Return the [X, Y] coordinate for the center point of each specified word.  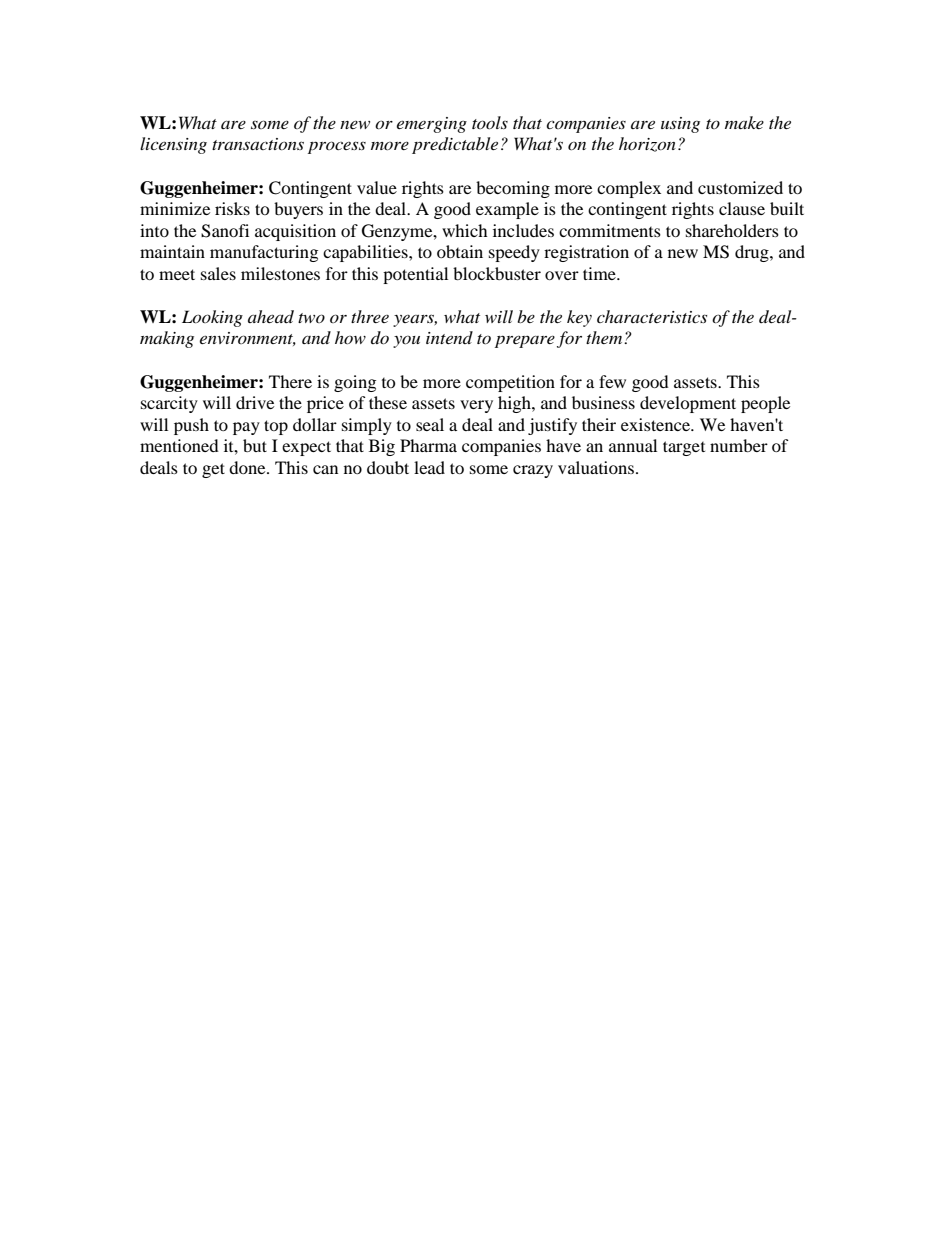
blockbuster [497, 273]
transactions [258, 144]
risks [232, 208]
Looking [212, 318]
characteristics [652, 316]
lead [429, 467]
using [680, 125]
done [248, 467]
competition [510, 383]
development [688, 404]
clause [742, 208]
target [684, 448]
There [290, 381]
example [507, 210]
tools [490, 122]
